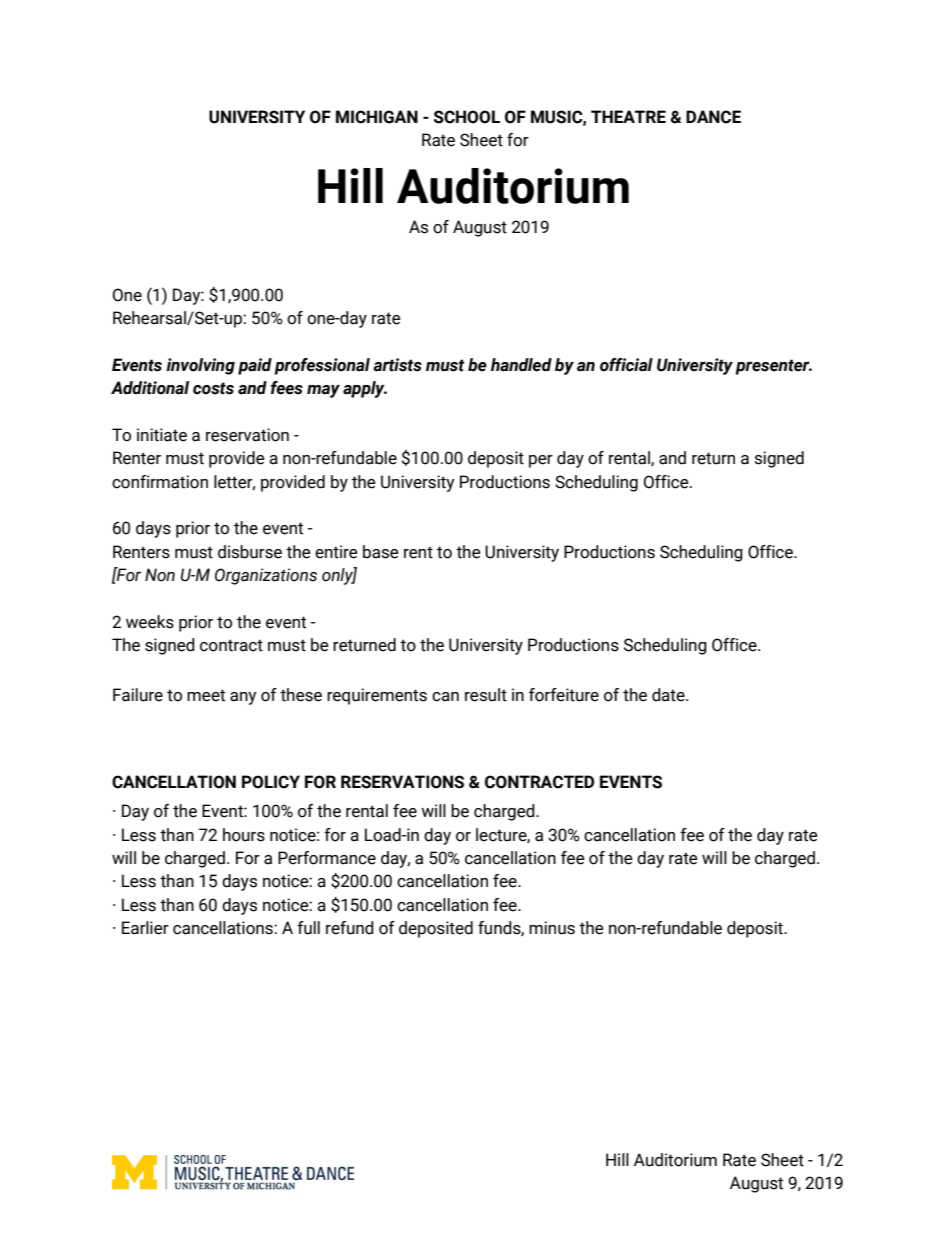  What do you see at coordinates (467, 117) in the image?
I see `SCHOOL` at bounding box center [467, 117].
